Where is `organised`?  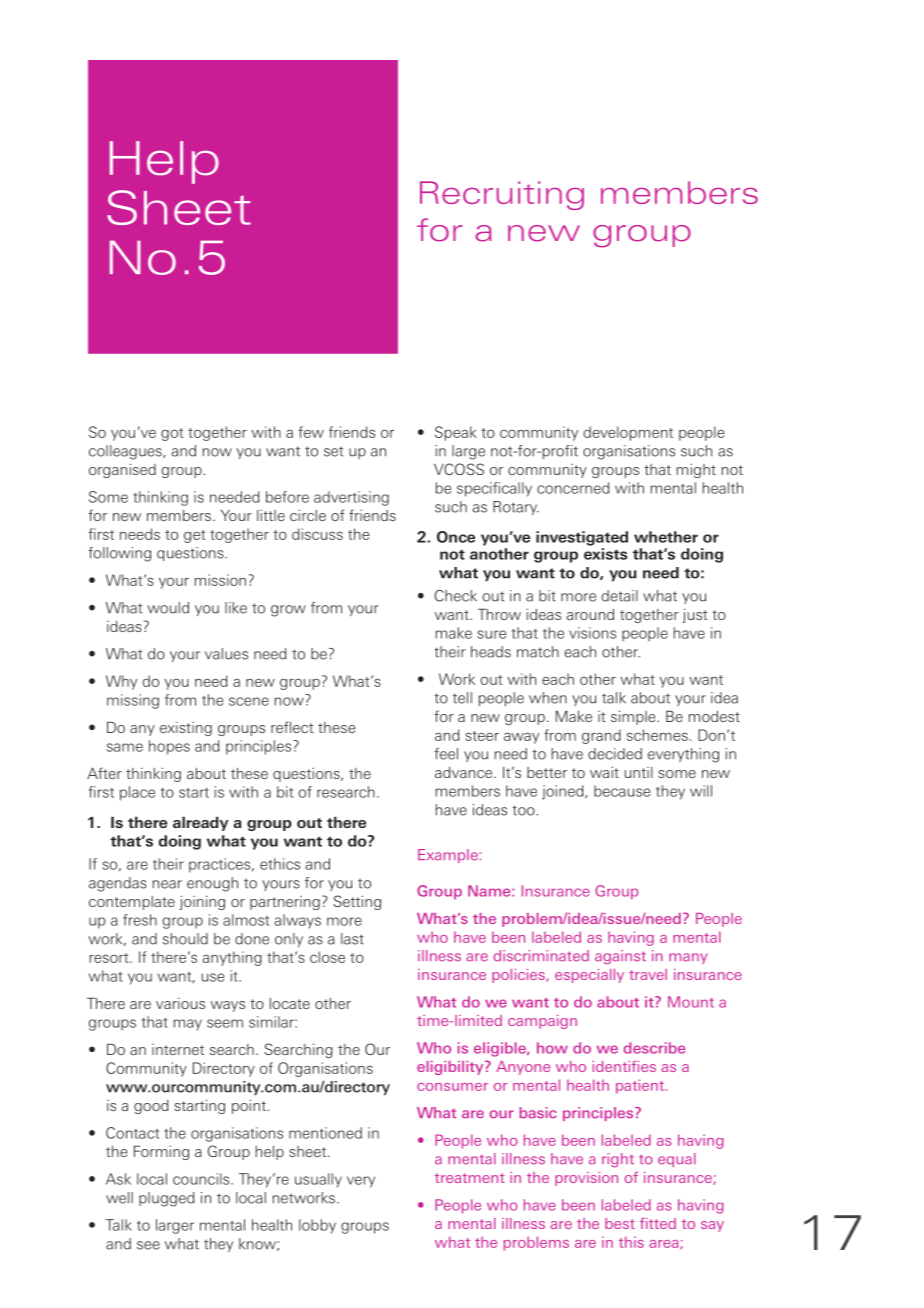
organised is located at coordinates (122, 471).
